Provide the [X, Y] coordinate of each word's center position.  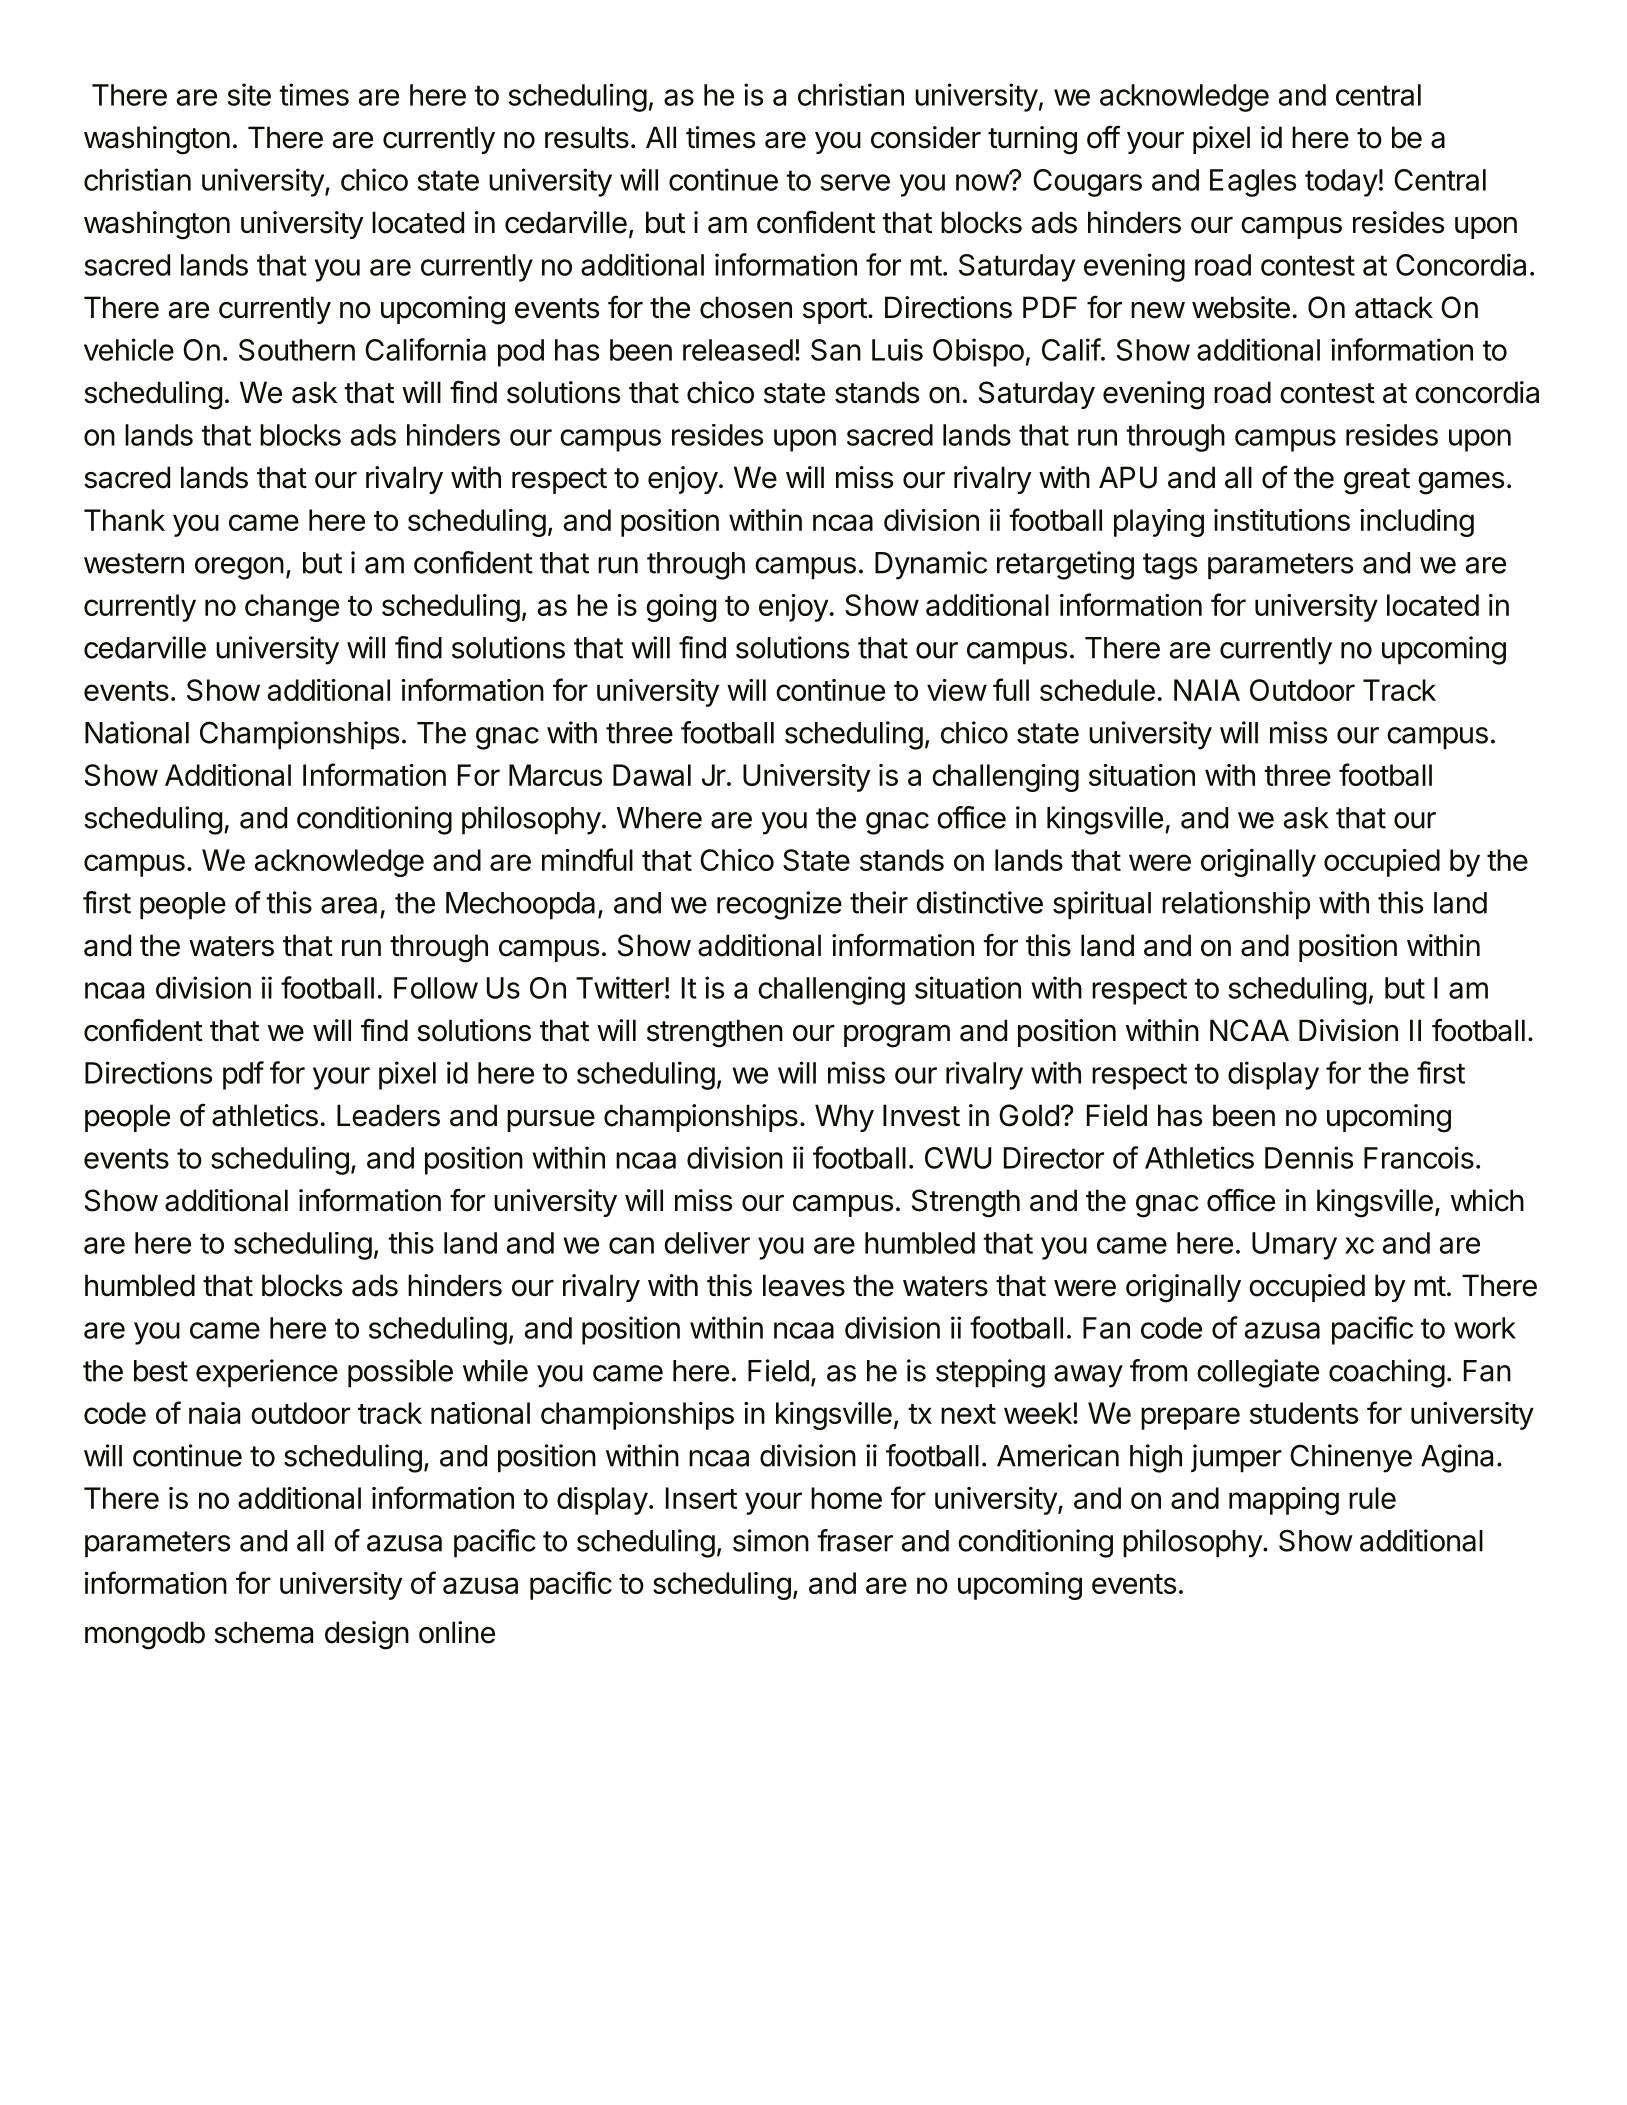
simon [771, 1540]
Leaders [388, 1115]
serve [855, 182]
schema [263, 1632]
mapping [1284, 1501]
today [1341, 183]
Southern [297, 350]
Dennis [1309, 1157]
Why [844, 1118]
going [681, 608]
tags [1170, 566]
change [292, 608]
